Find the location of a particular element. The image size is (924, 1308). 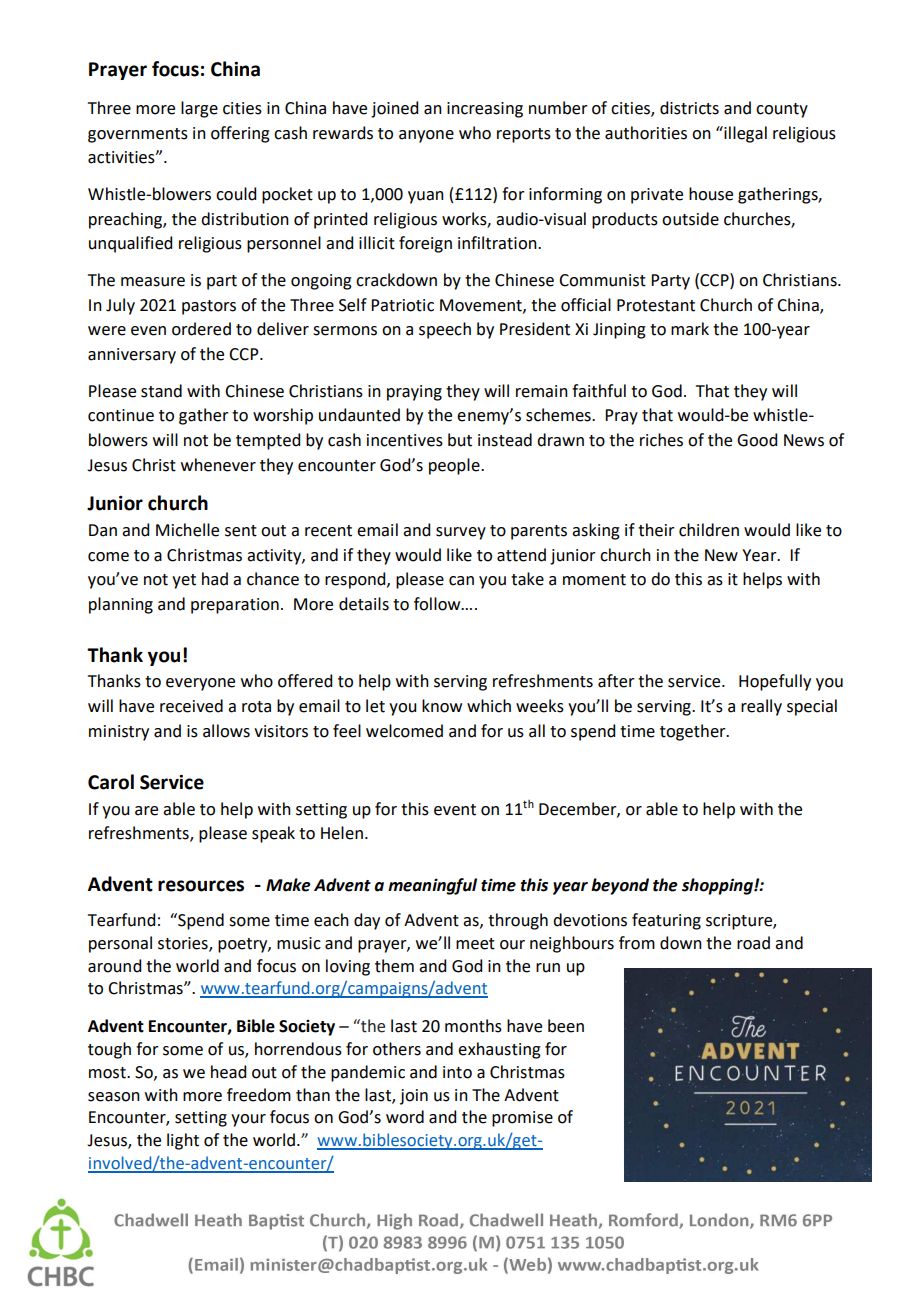

large is located at coordinates (199, 109).
